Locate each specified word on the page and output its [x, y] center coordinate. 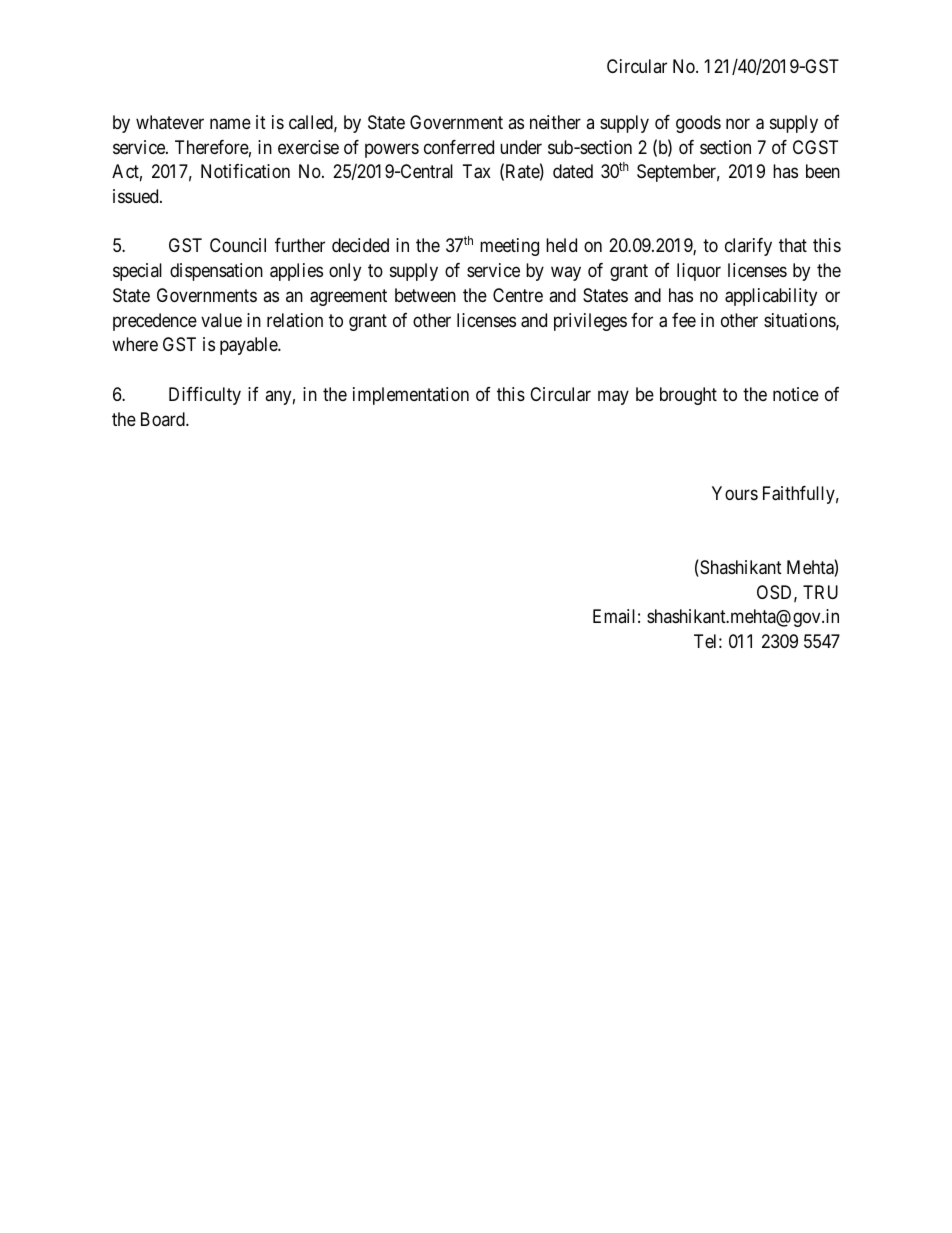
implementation [411, 396]
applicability [771, 297]
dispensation [216, 272]
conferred [459, 147]
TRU [820, 592]
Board [164, 419]
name [230, 124]
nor [738, 123]
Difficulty [205, 396]
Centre [518, 295]
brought [688, 396]
